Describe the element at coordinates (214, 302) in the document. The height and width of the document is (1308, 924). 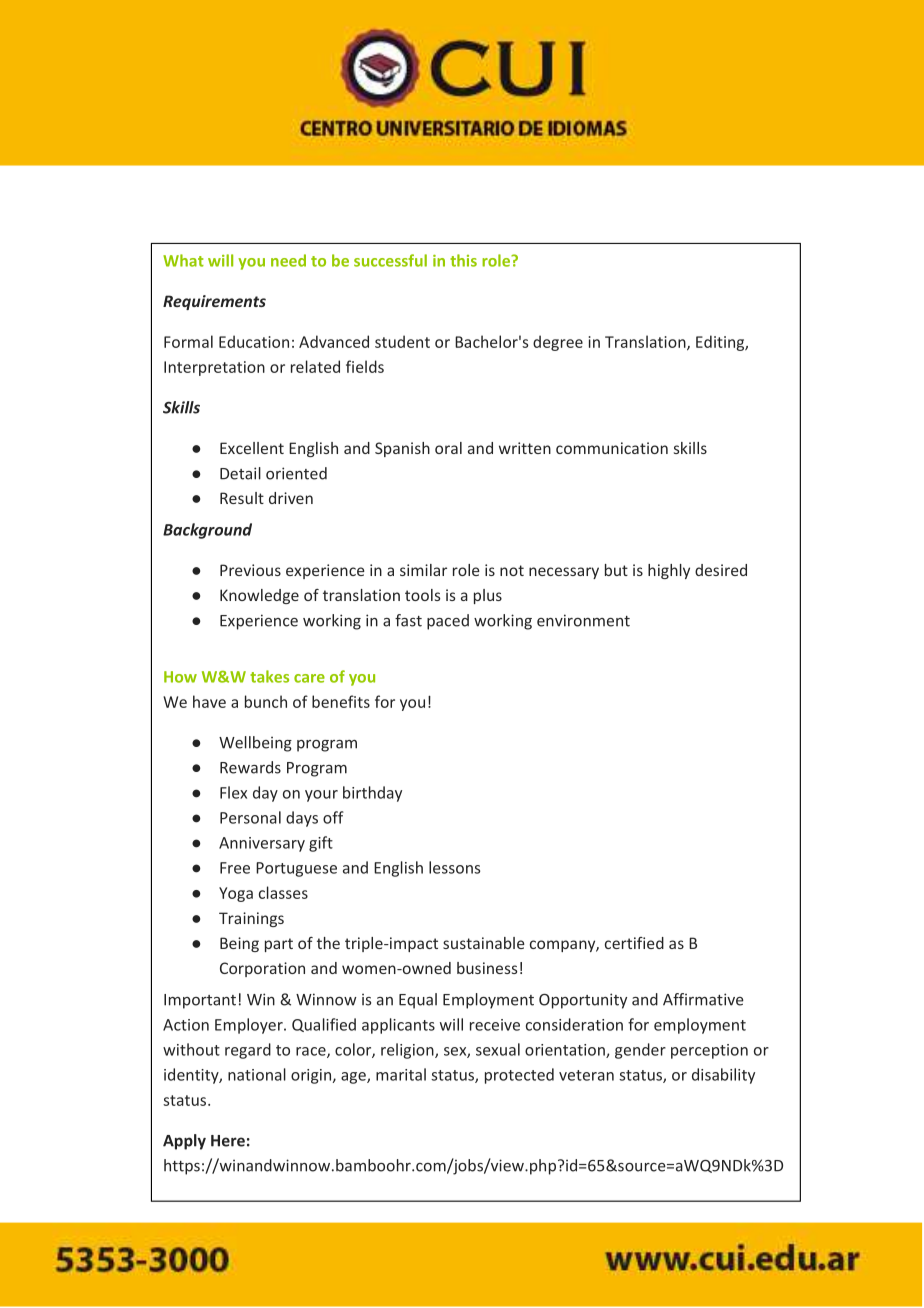
I see `Requirements` at that location.
